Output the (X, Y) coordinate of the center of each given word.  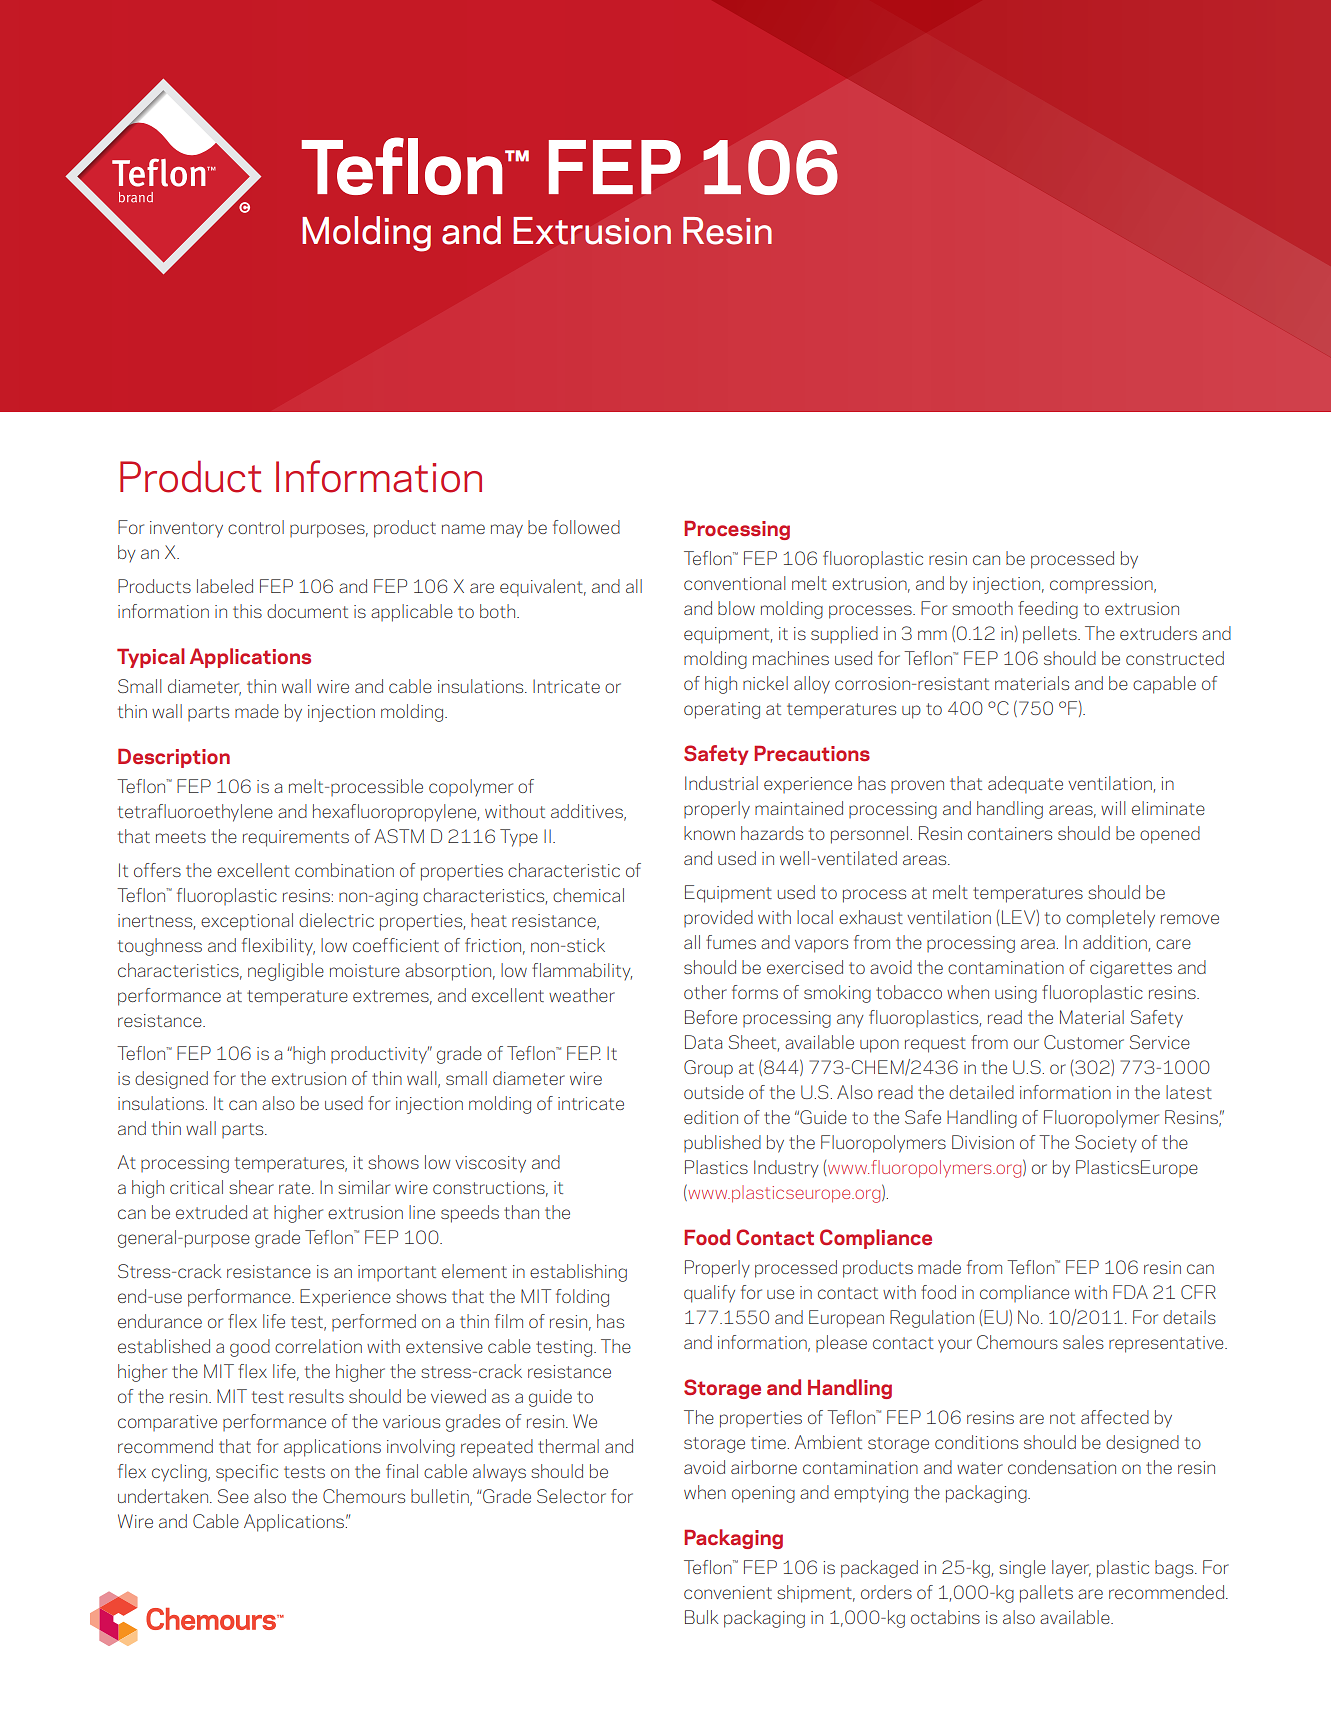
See (233, 1496)
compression (1102, 585)
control (256, 527)
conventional (734, 583)
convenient (728, 1592)
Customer (1084, 1042)
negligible (286, 972)
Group (708, 1068)
